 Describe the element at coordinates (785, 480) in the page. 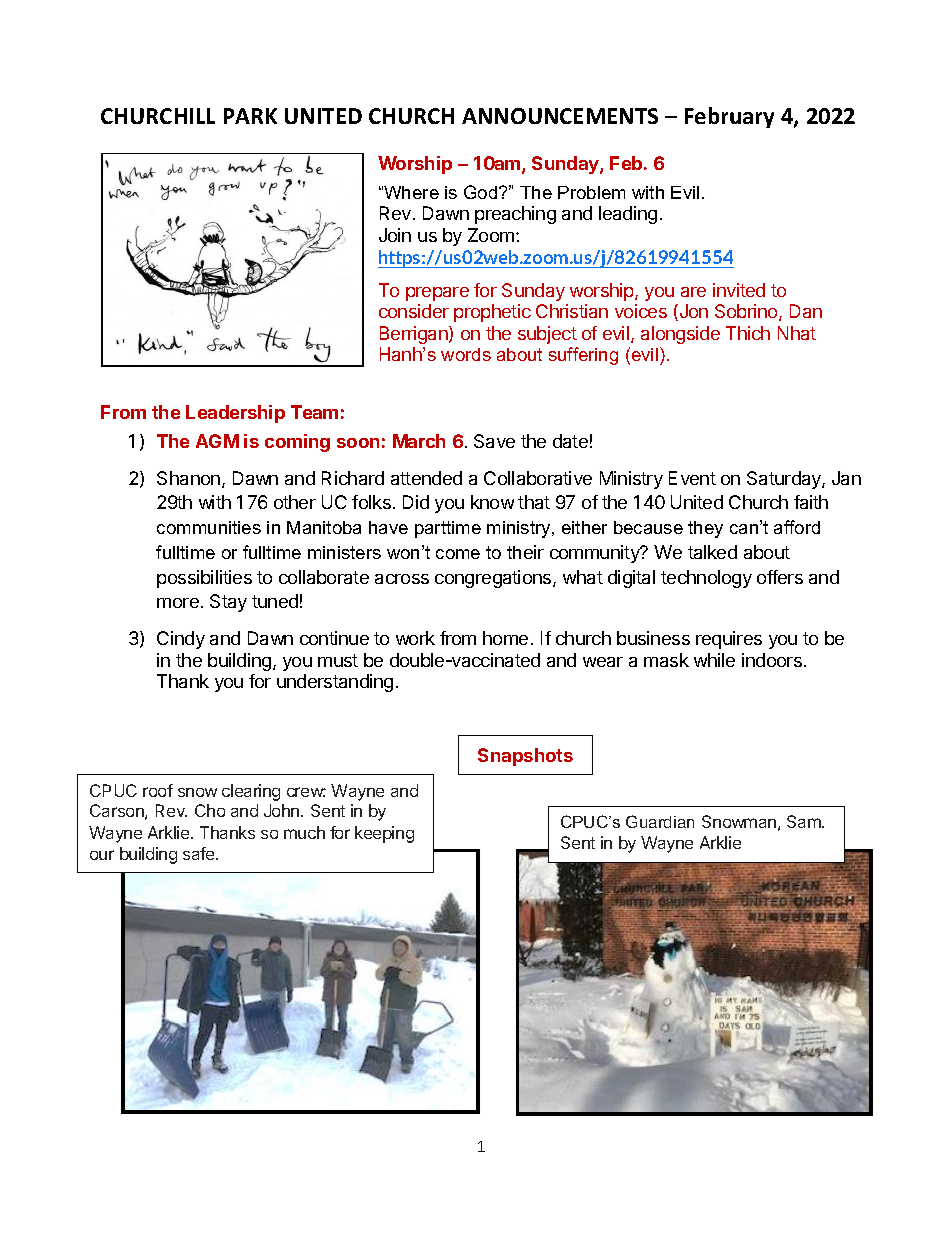

I see `Saturday` at that location.
